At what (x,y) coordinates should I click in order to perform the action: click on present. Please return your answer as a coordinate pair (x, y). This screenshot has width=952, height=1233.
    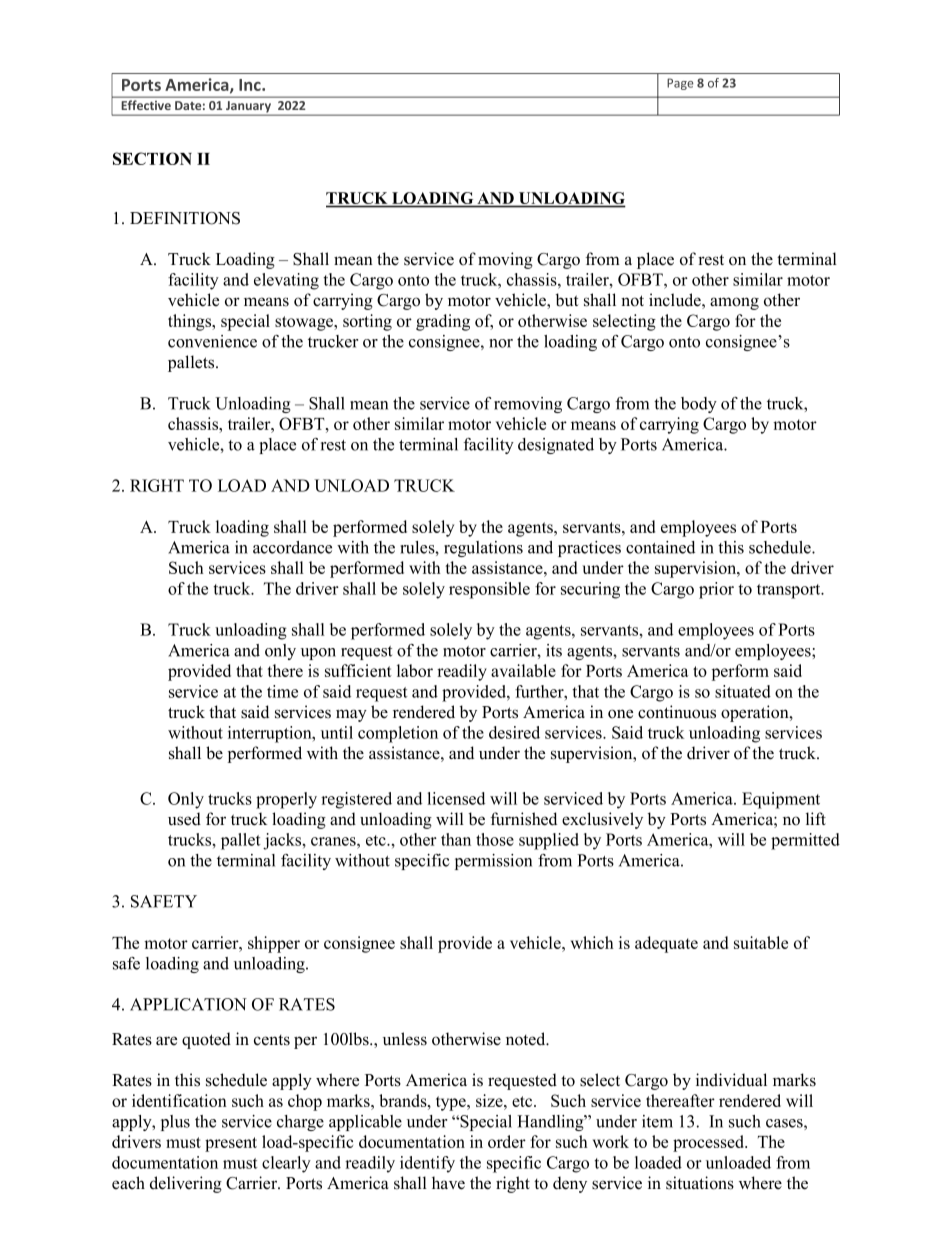
    Looking at the image, I should click on (231, 1144).
